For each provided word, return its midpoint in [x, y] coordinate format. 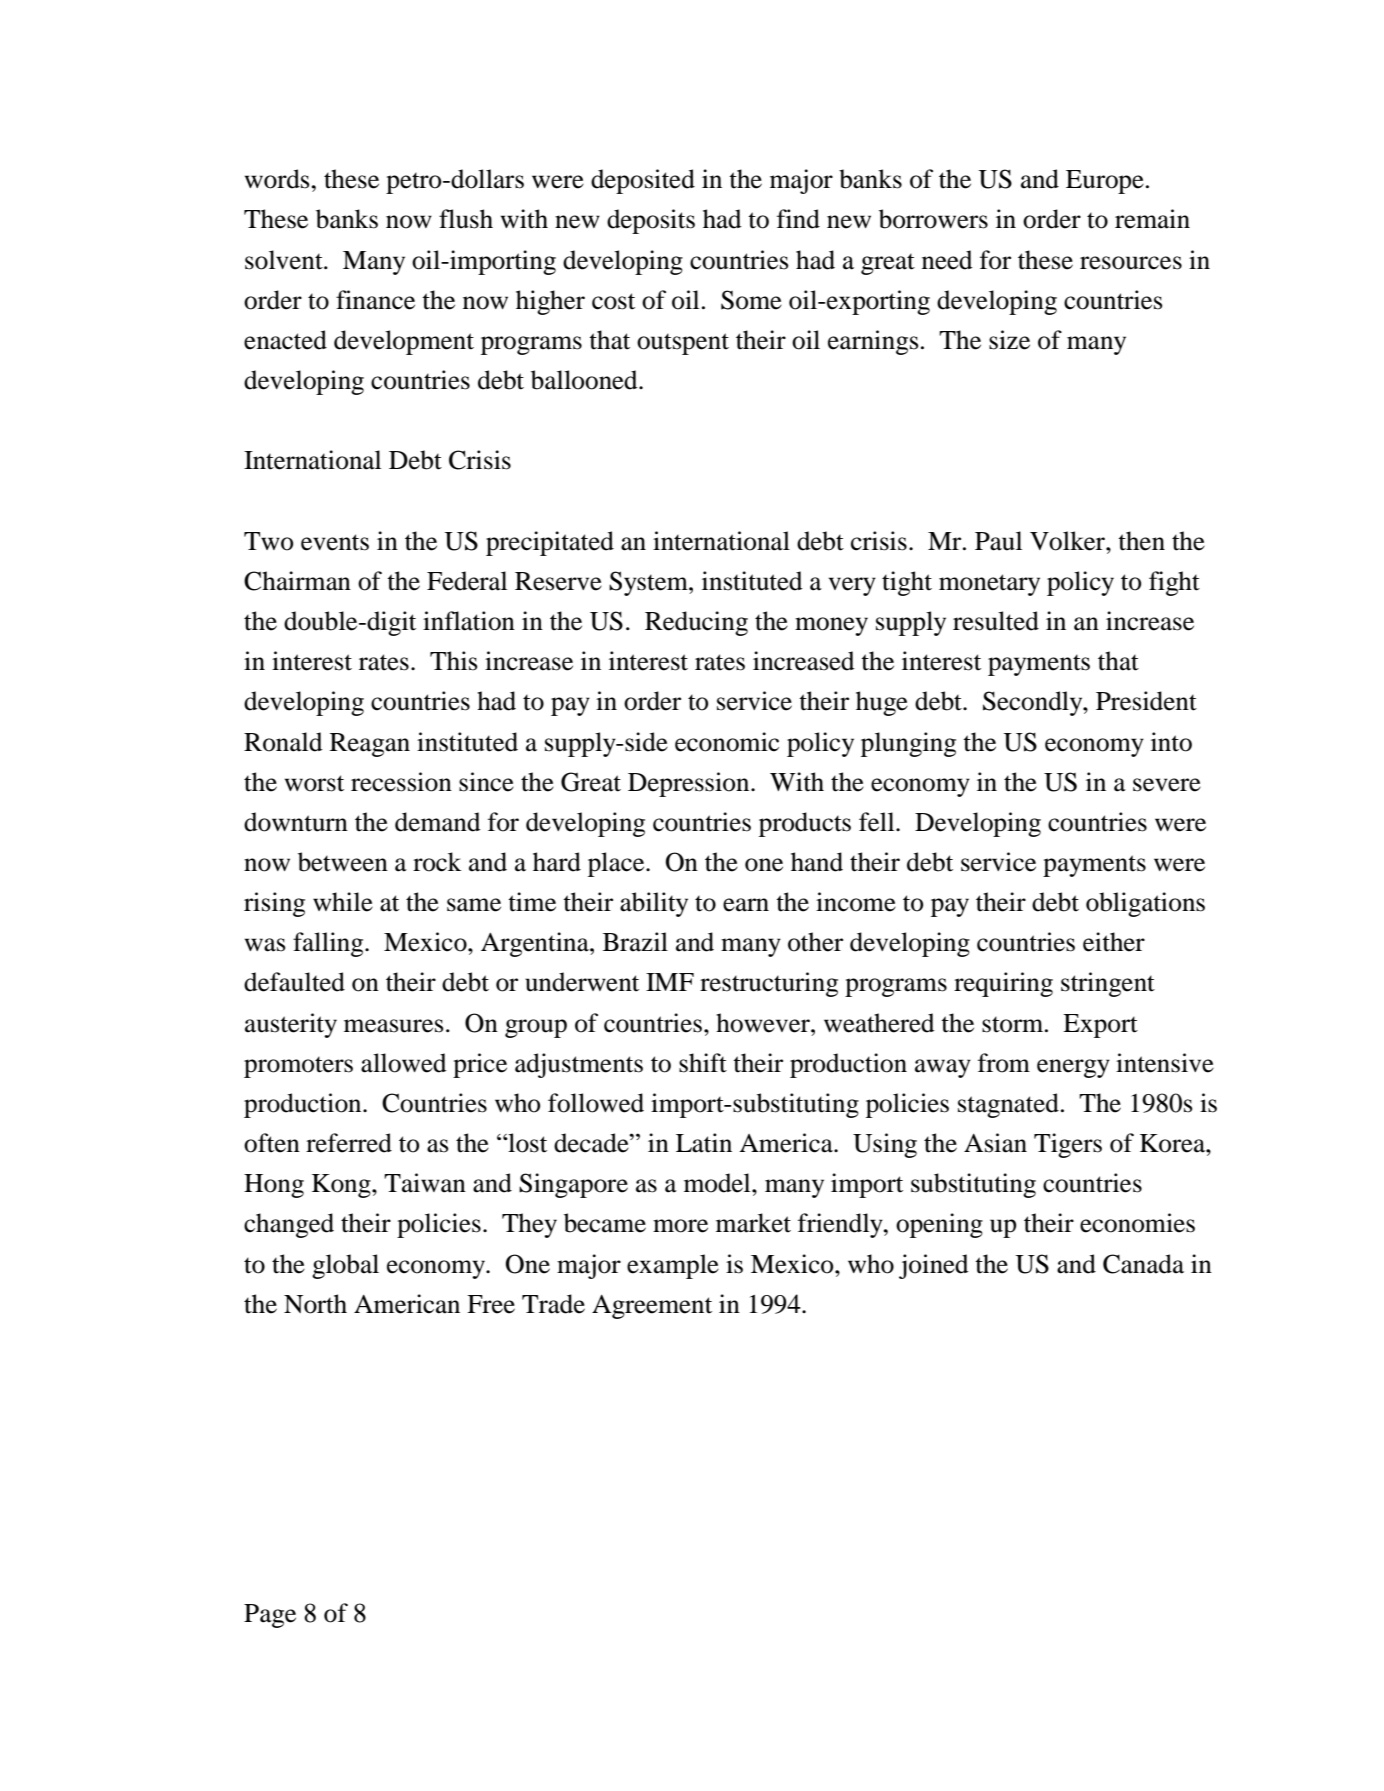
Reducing [696, 623]
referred [349, 1143]
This [454, 661]
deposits [651, 221]
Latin [704, 1143]
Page [270, 1616]
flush [466, 219]
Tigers [1068, 1145]
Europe [1105, 182]
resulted [996, 621]
